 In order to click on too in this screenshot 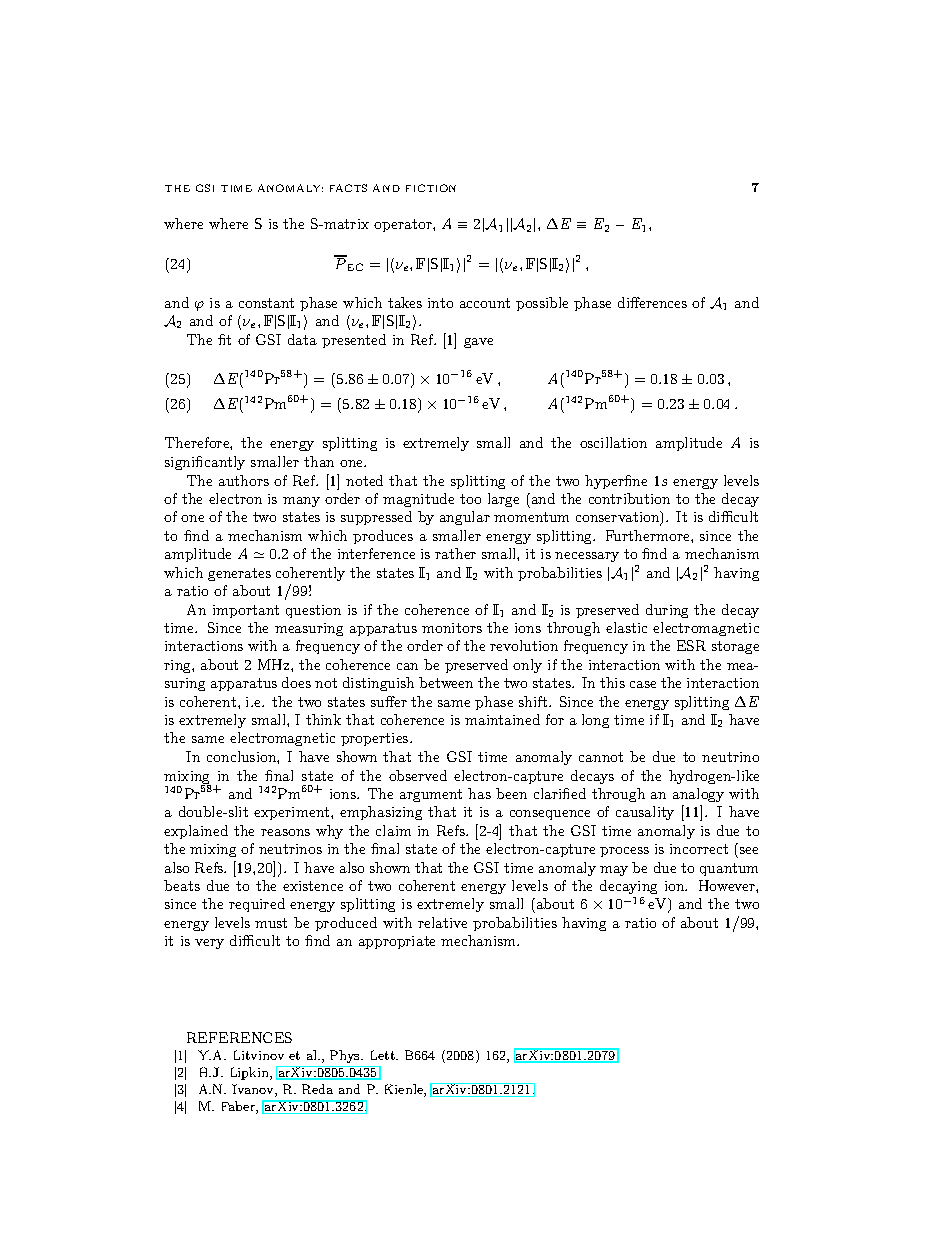, I will do `click(470, 499)`.
